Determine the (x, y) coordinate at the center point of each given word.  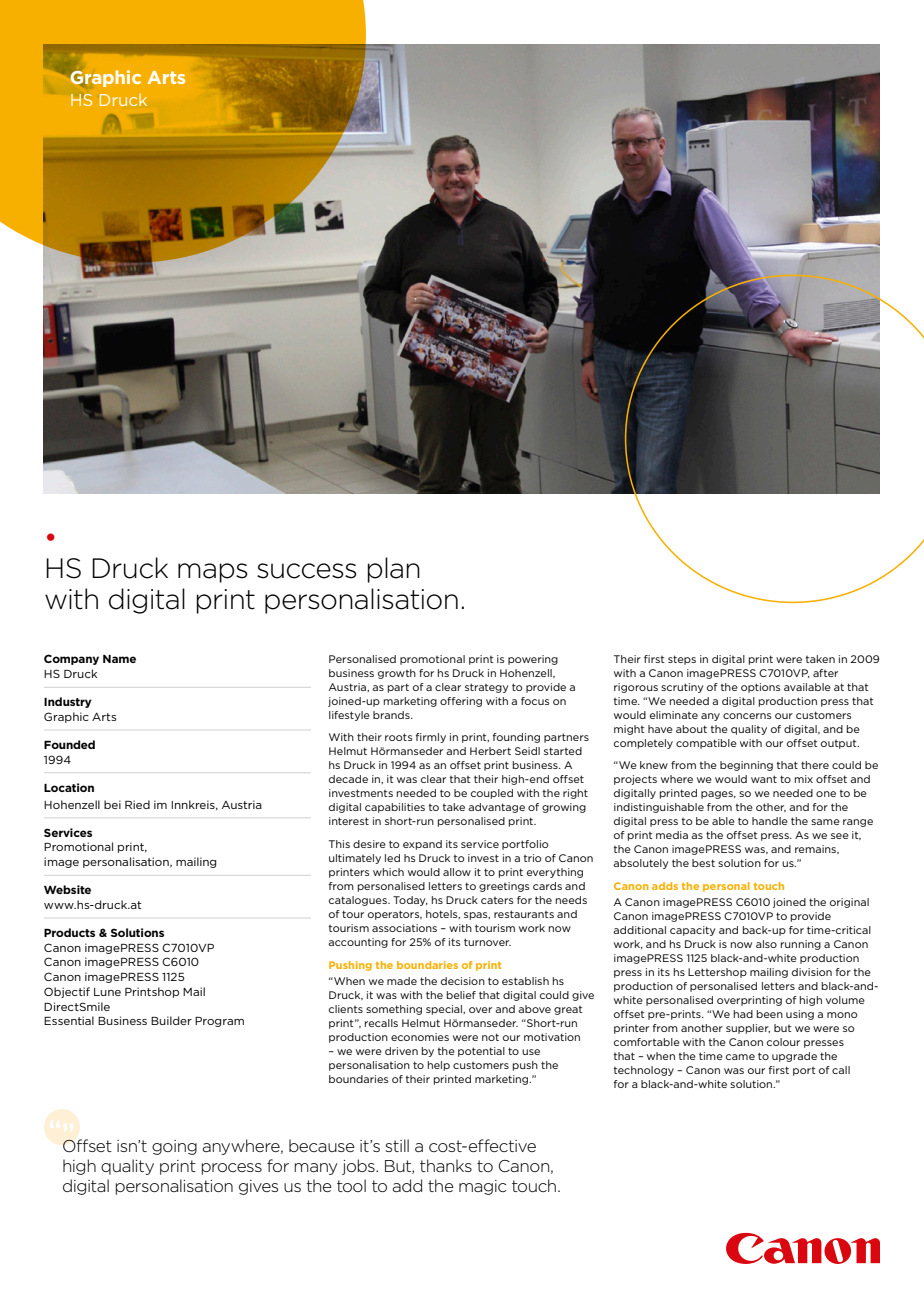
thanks (446, 1165)
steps (682, 660)
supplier (748, 1029)
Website (67, 889)
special (445, 1010)
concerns (747, 716)
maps (213, 573)
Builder (171, 1020)
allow (457, 872)
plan (393, 570)
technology (644, 1071)
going (174, 1147)
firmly (431, 738)
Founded (69, 744)
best (703, 863)
